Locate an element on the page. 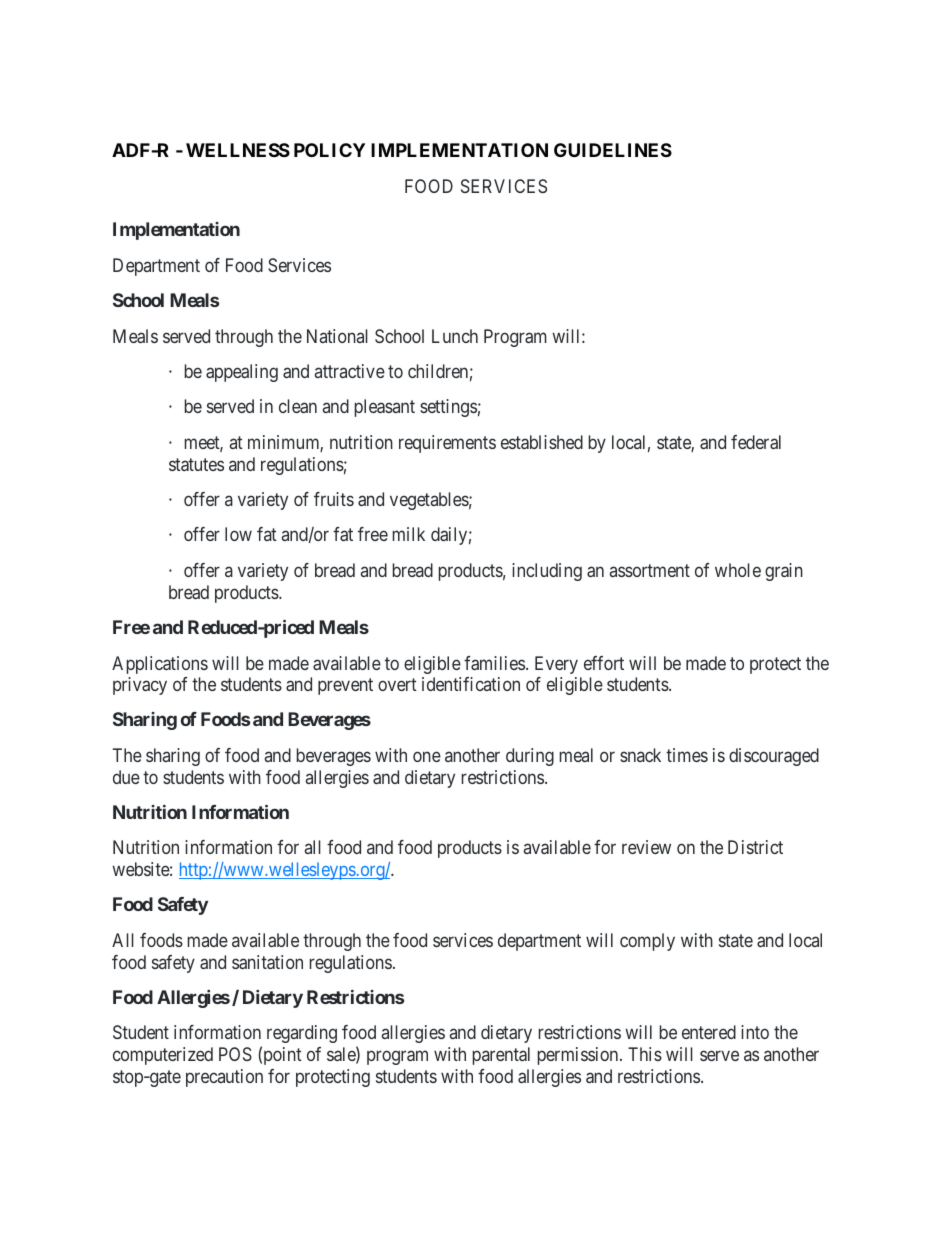 The width and height of the document is (952, 1233). one is located at coordinates (427, 757).
